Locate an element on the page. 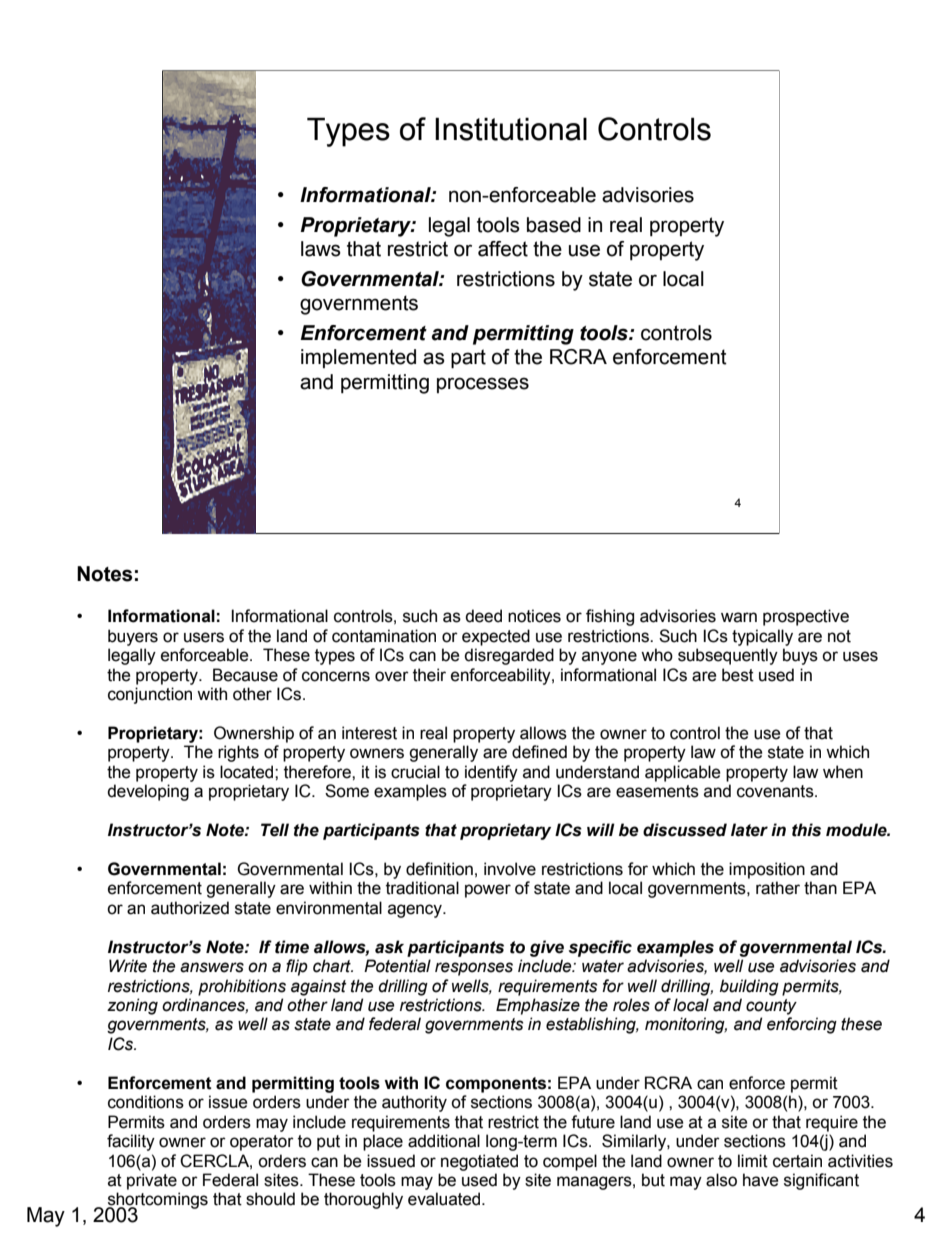 This image has height=1233, width=952. prospective is located at coordinates (806, 617).
